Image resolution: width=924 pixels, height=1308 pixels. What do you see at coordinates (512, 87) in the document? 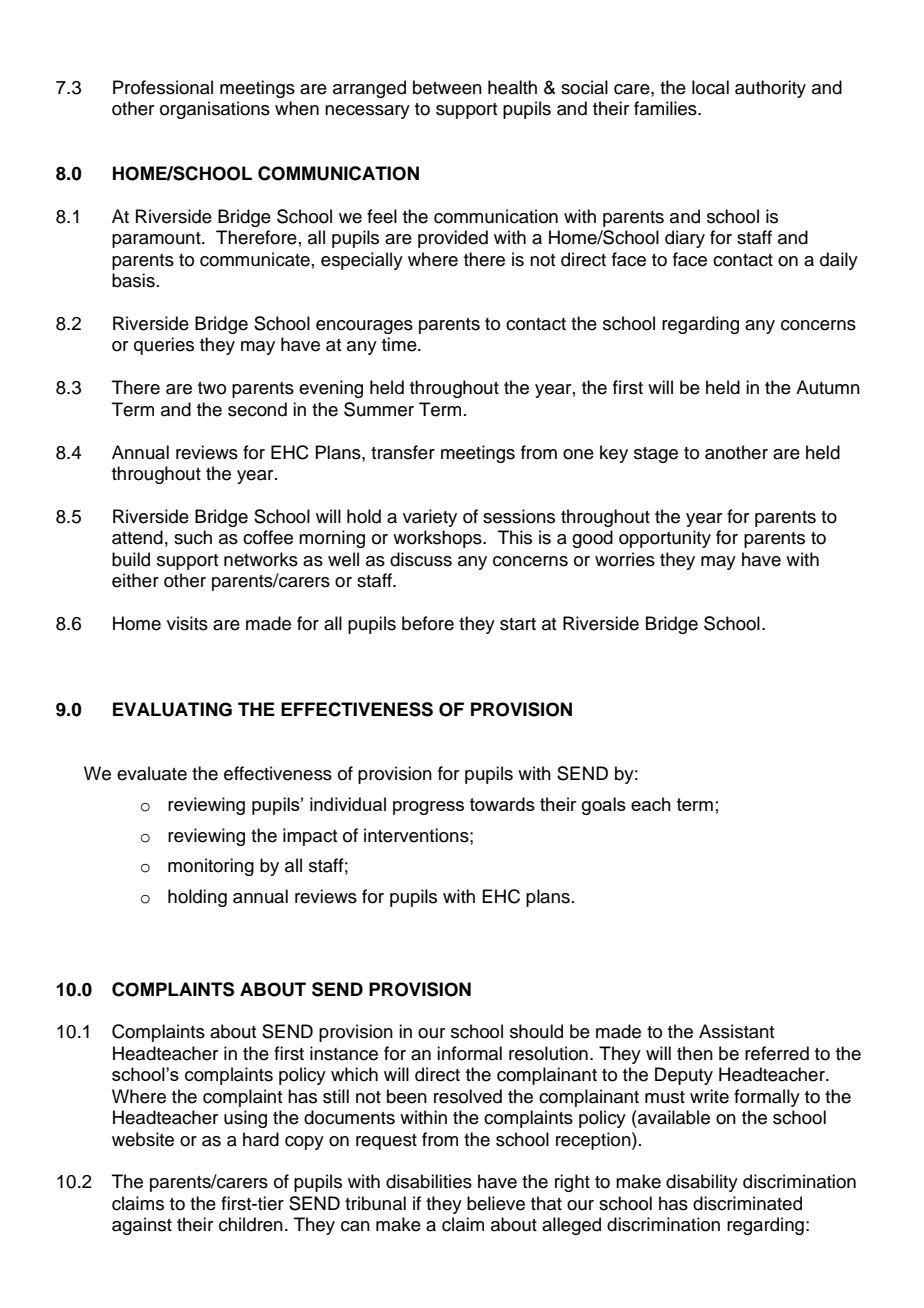
I see `health` at bounding box center [512, 87].
